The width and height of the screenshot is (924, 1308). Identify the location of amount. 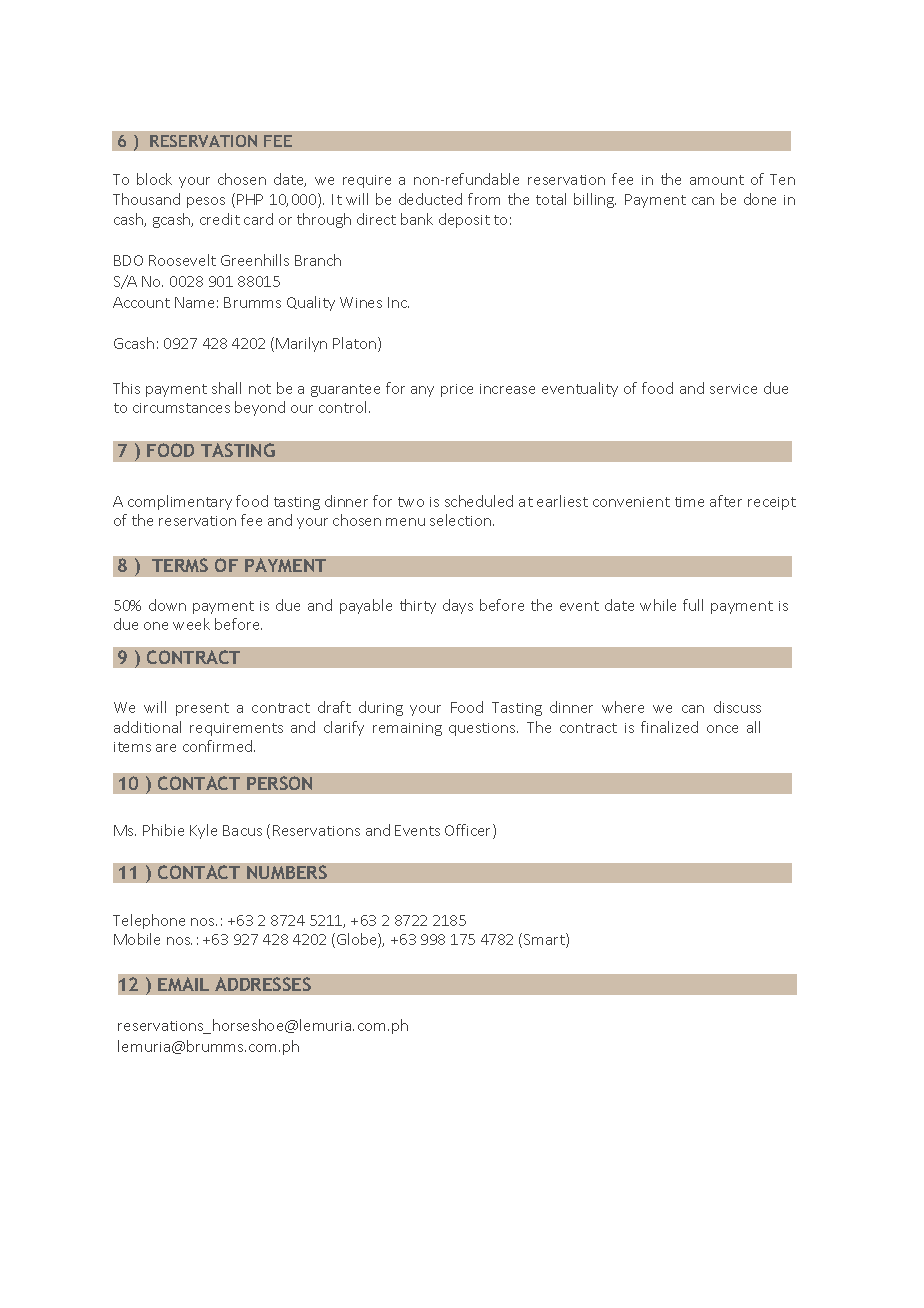
(717, 180).
